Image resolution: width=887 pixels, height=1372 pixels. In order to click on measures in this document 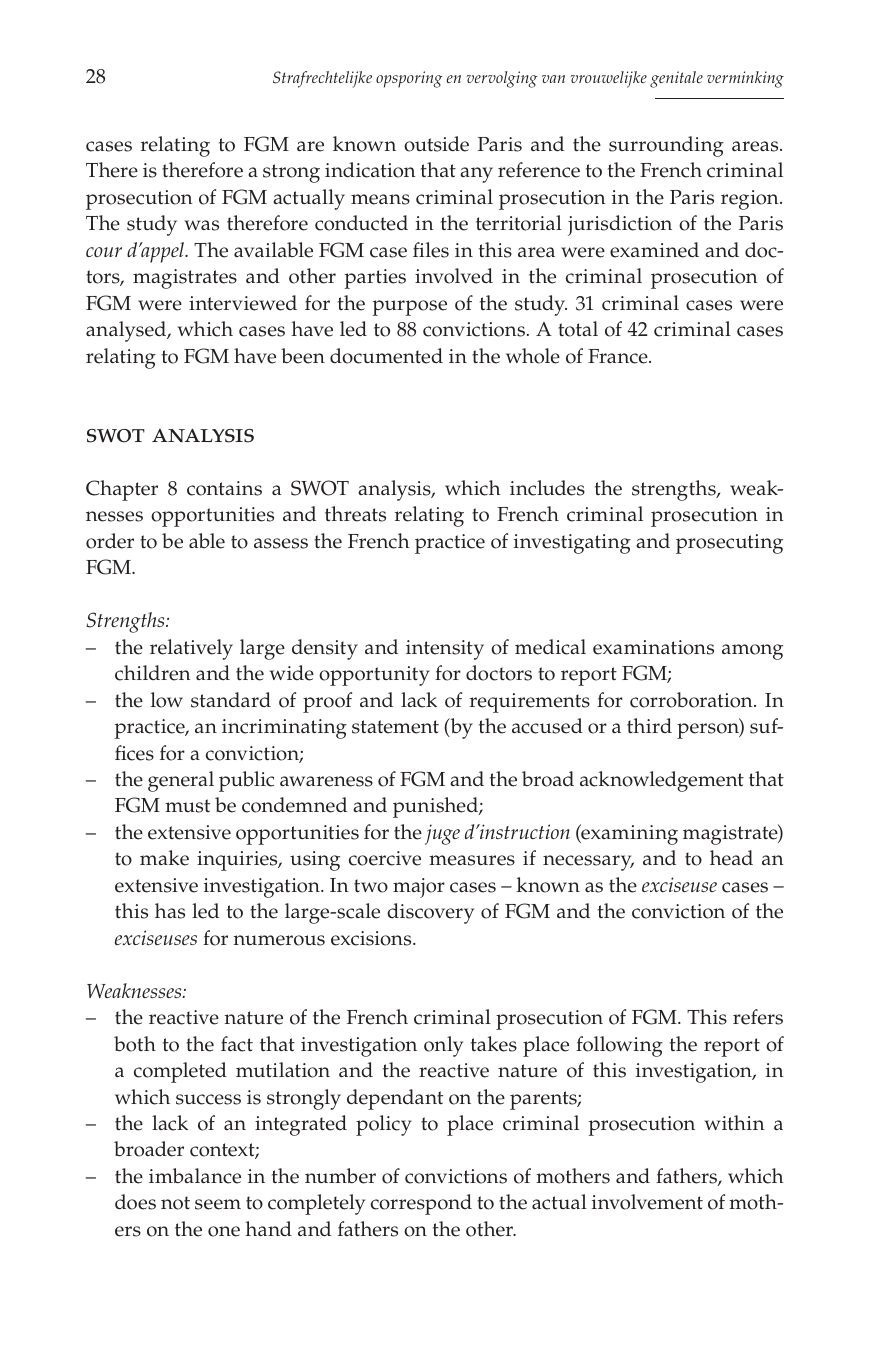, I will do `click(472, 860)`.
